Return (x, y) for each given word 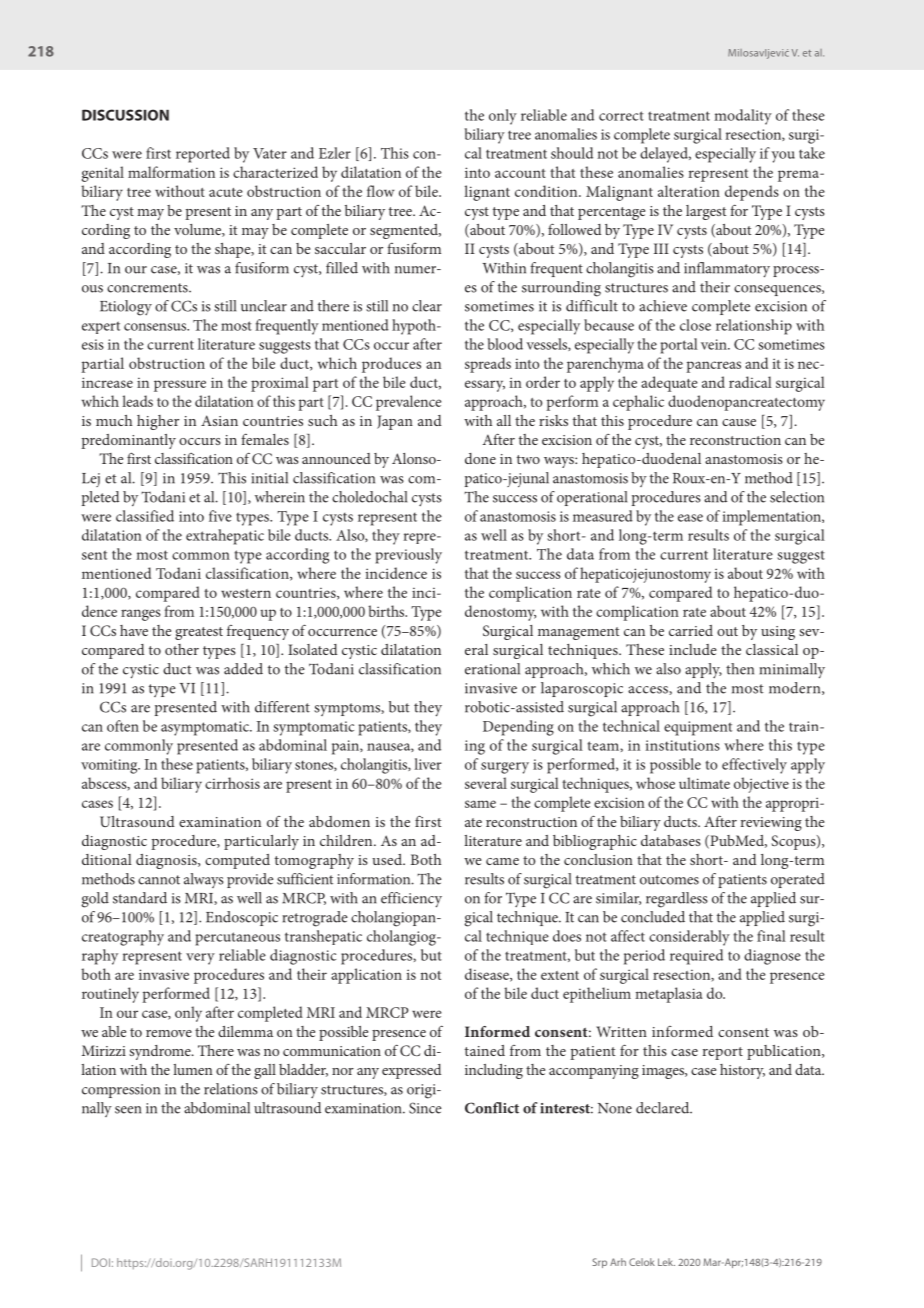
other (182, 649)
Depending (518, 728)
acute (226, 192)
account (520, 173)
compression (121, 1091)
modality (743, 117)
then (740, 669)
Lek (666, 1262)
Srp (599, 1263)
